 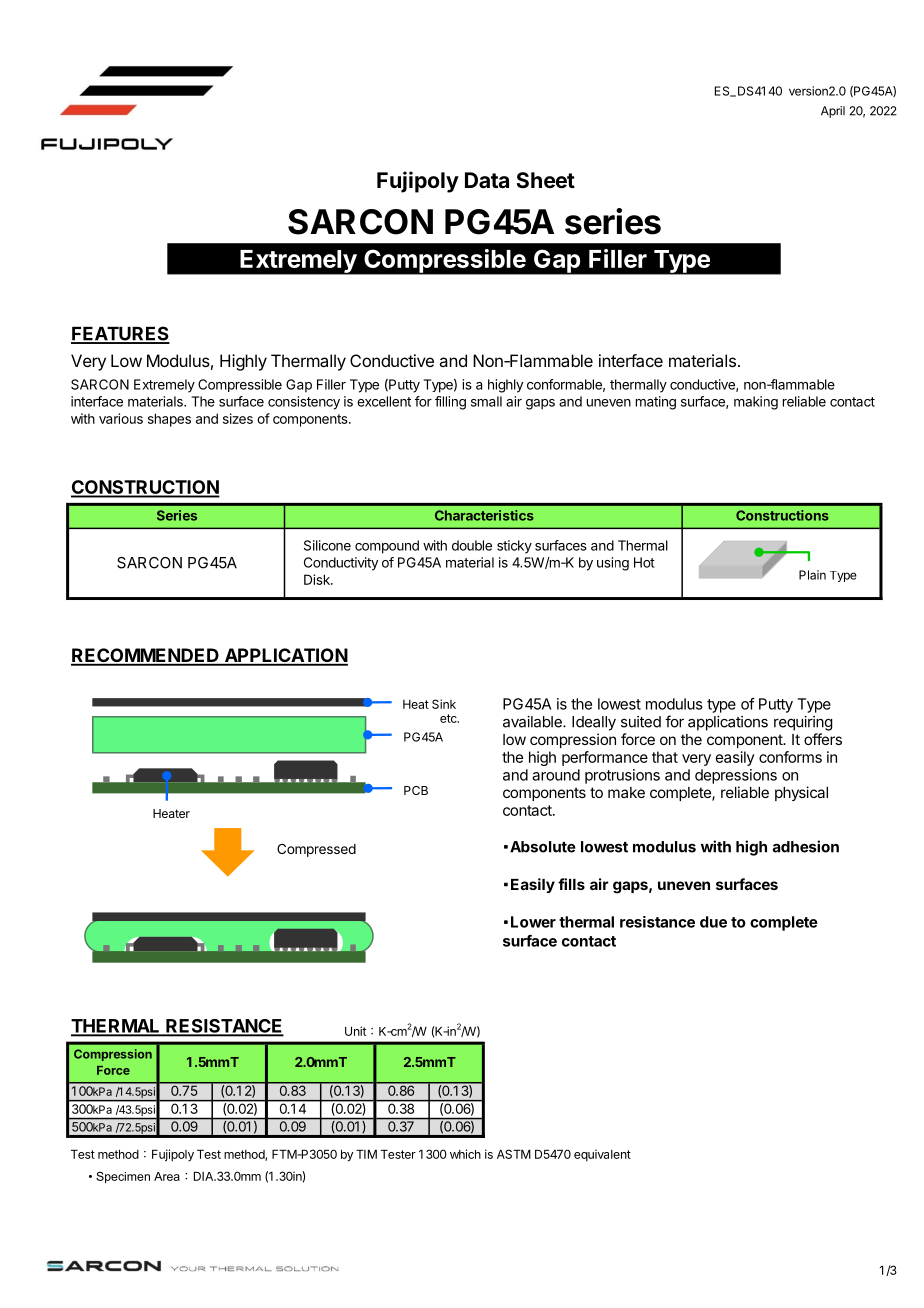 I want to click on making, so click(x=756, y=403).
